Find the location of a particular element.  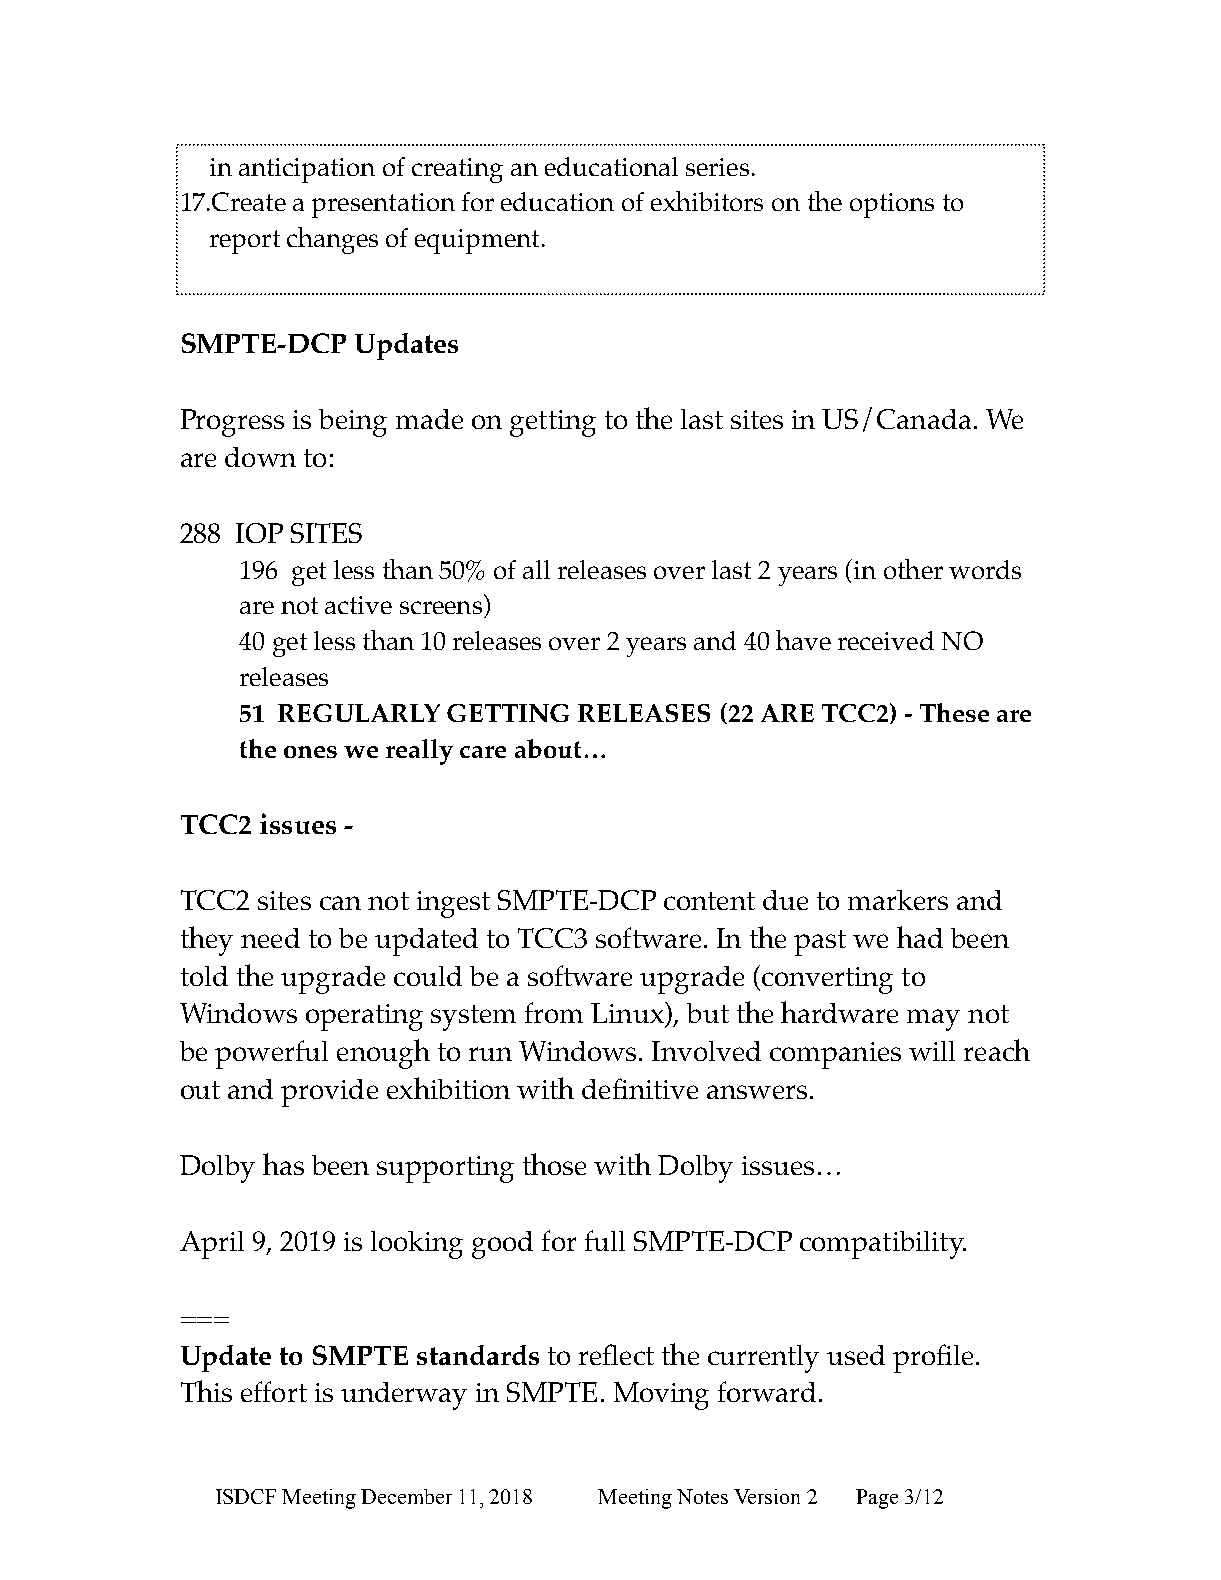

received is located at coordinates (886, 640).
